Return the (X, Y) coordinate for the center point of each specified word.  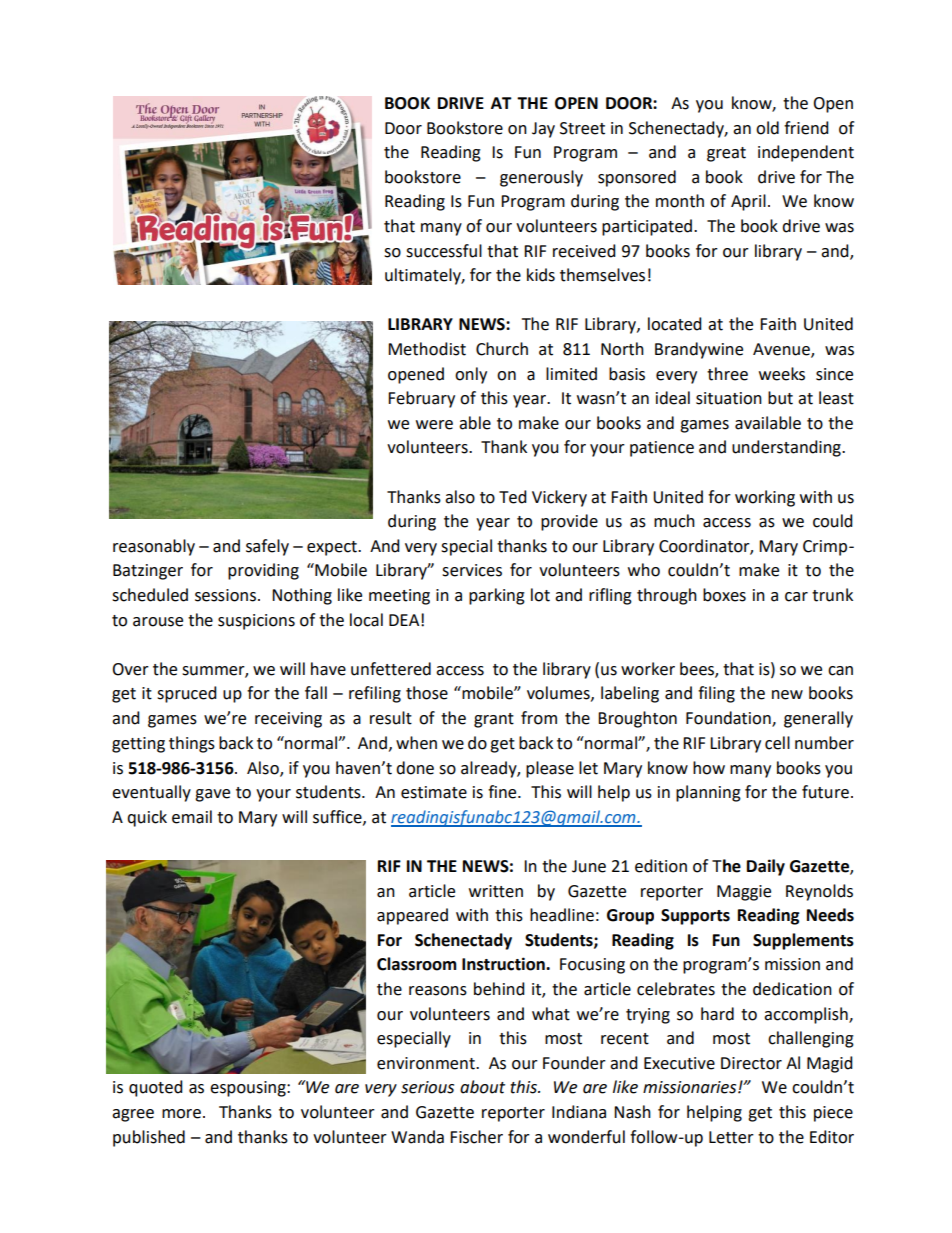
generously (541, 178)
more (181, 1114)
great (726, 154)
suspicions (256, 622)
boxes (724, 595)
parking (497, 596)
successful (444, 251)
